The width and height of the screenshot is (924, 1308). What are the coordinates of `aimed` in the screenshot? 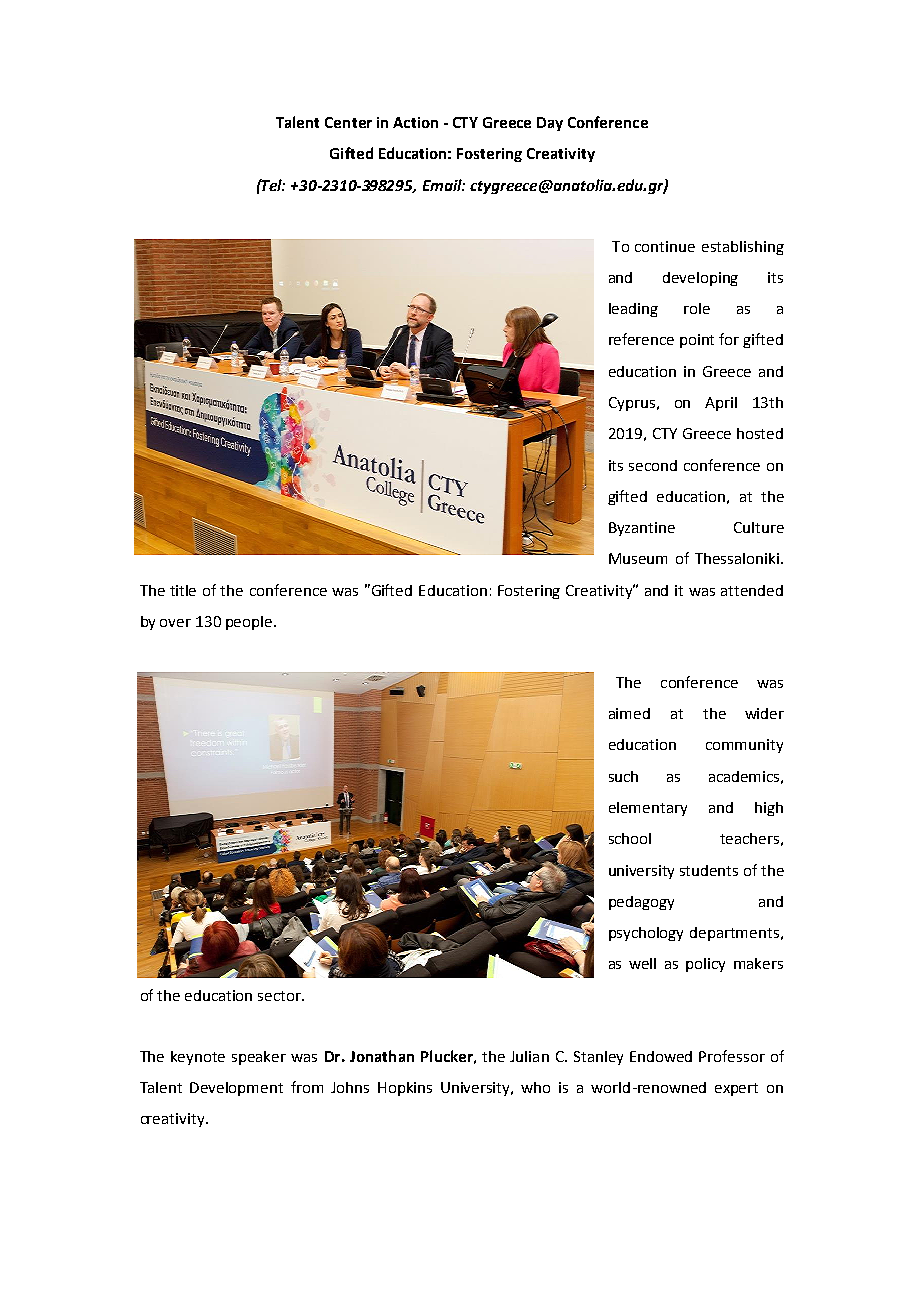 It's located at (629, 713).
